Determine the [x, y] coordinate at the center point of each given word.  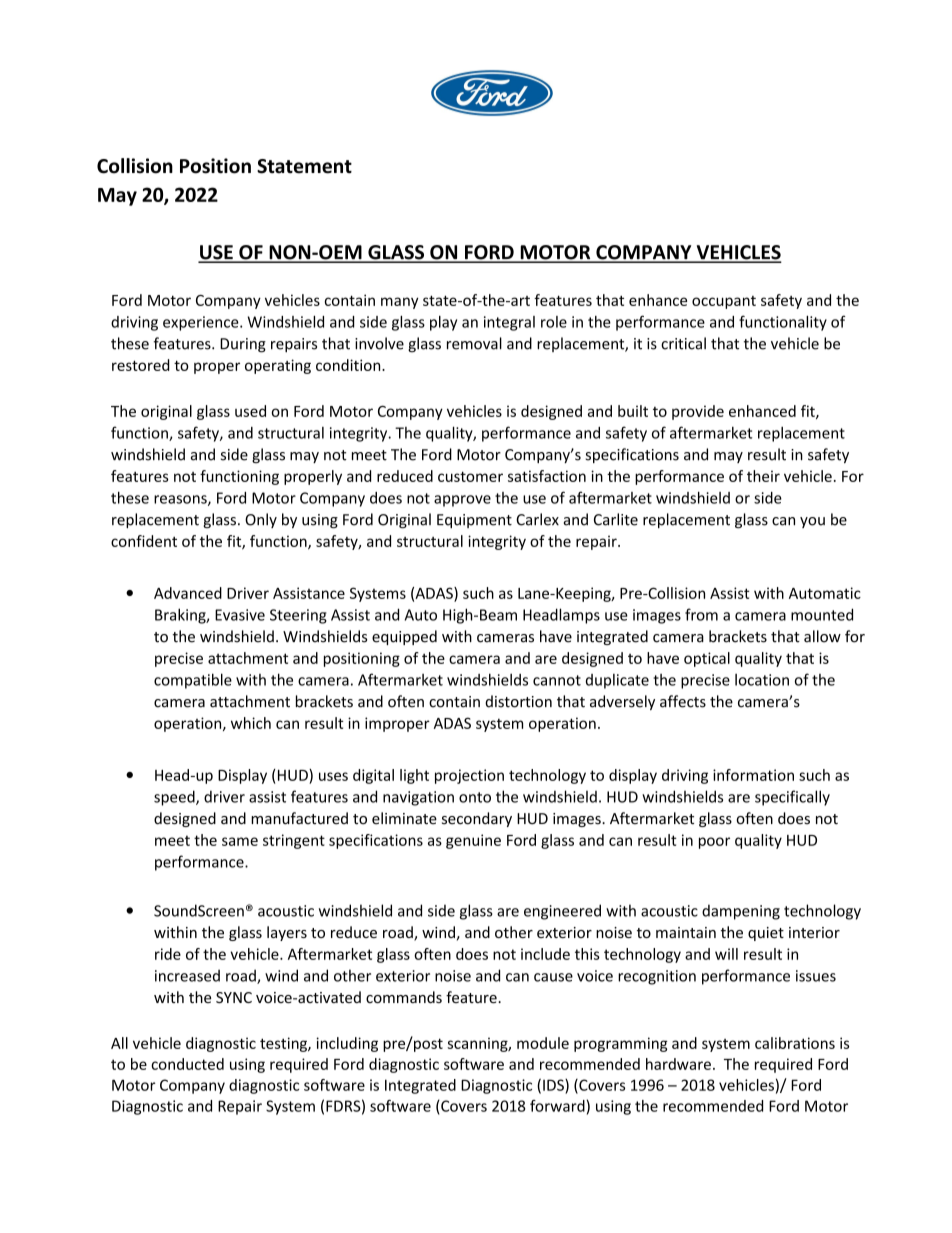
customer [470, 476]
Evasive [240, 615]
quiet [766, 934]
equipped [404, 637]
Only [261, 520]
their [763, 476]
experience [202, 323]
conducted [187, 1064]
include [545, 954]
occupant [724, 302]
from [701, 614]
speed [175, 798]
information [753, 775]
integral [509, 323]
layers [287, 933]
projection [469, 776]
